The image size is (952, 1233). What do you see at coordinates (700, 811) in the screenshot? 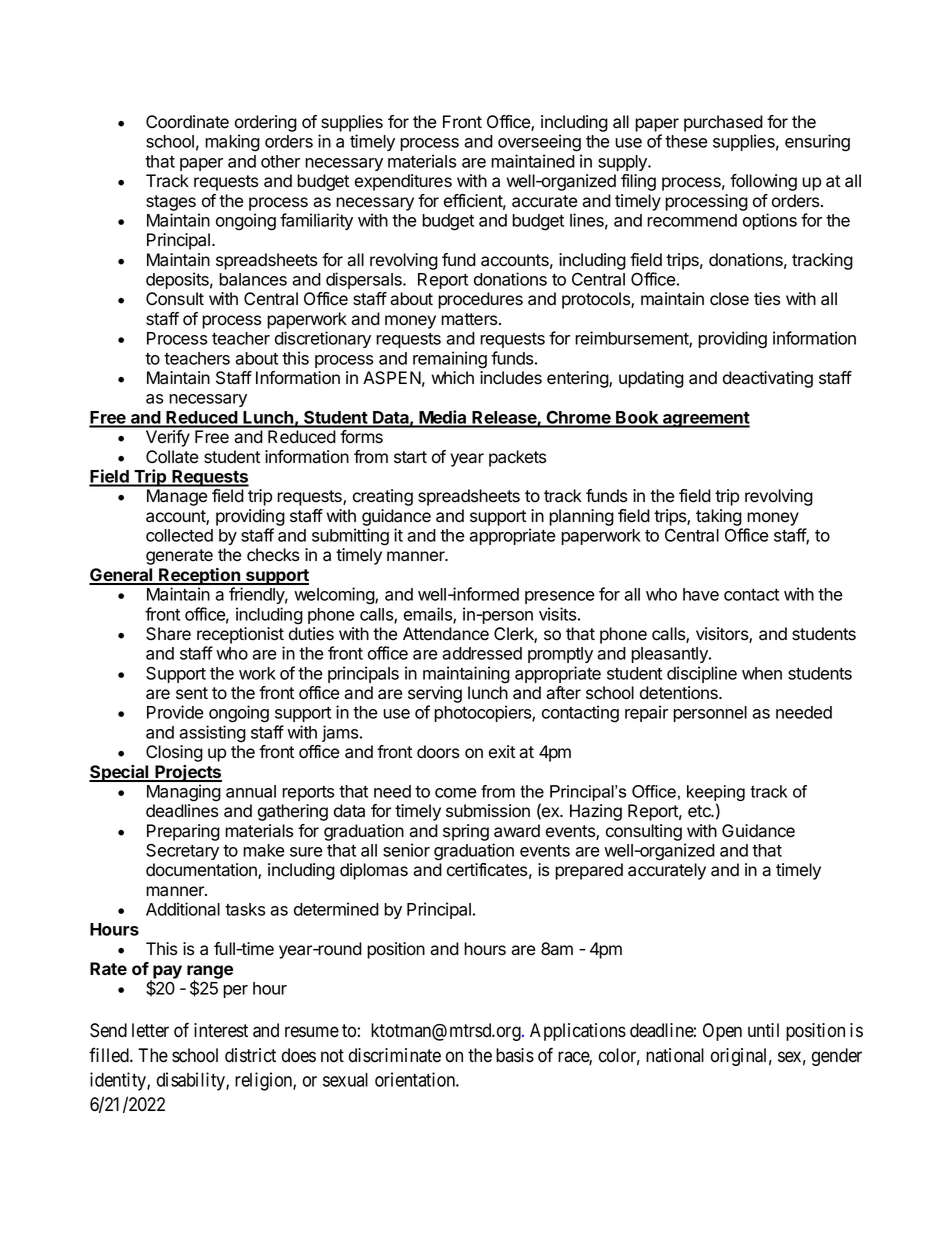
I see `etc` at bounding box center [700, 811].
